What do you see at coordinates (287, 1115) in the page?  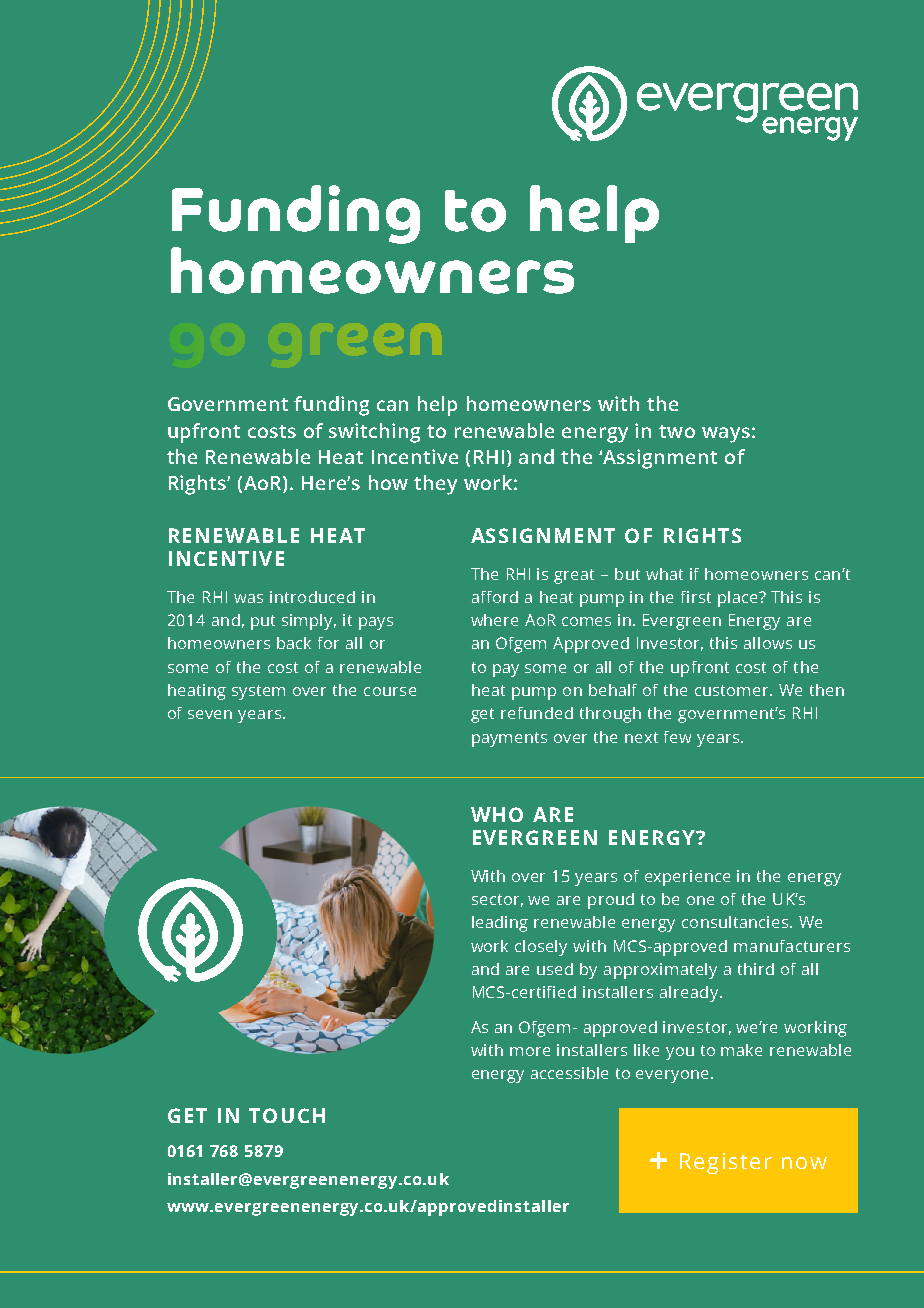 I see `TOUCH` at bounding box center [287, 1115].
